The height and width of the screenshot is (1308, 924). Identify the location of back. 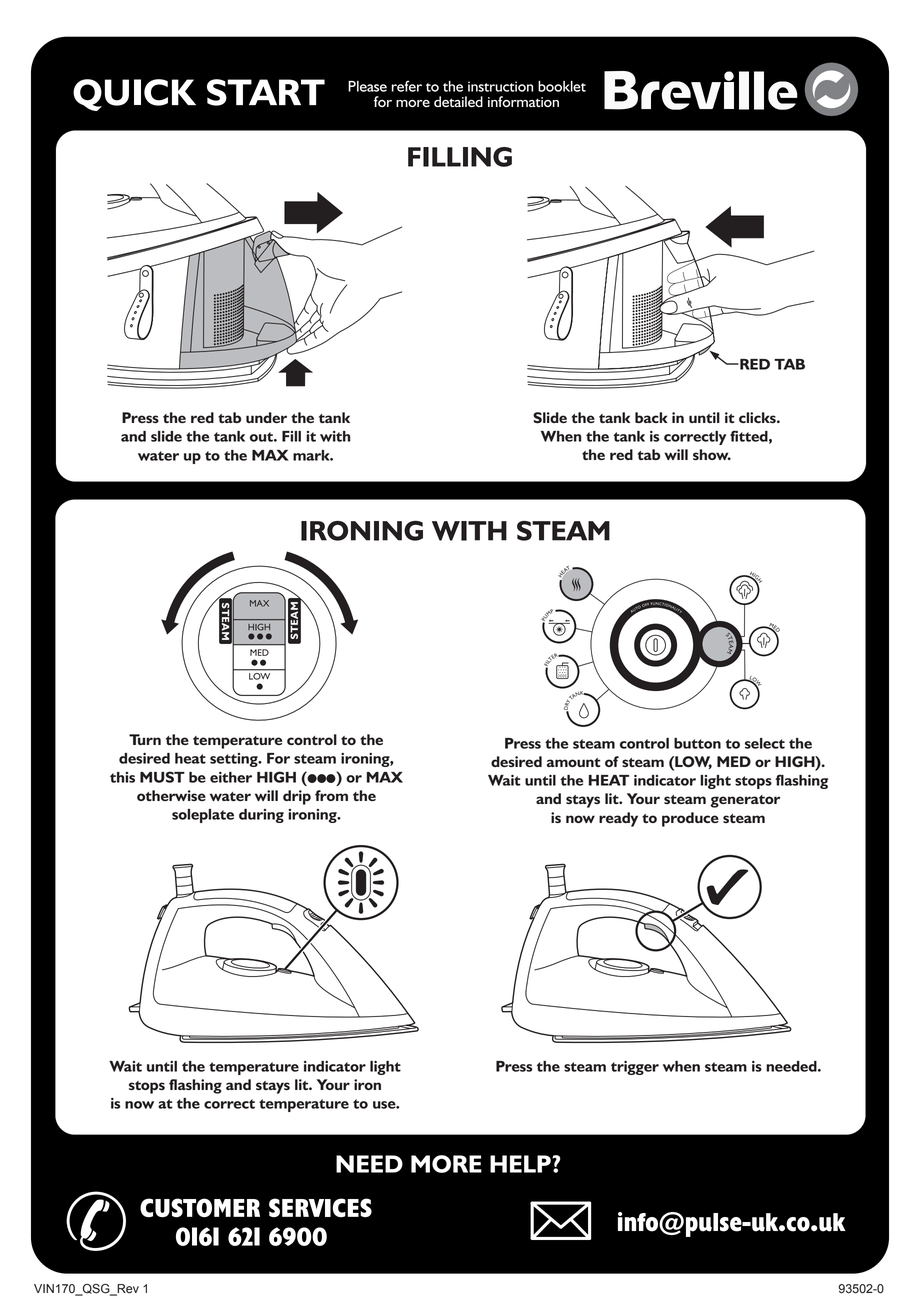
(651, 417).
